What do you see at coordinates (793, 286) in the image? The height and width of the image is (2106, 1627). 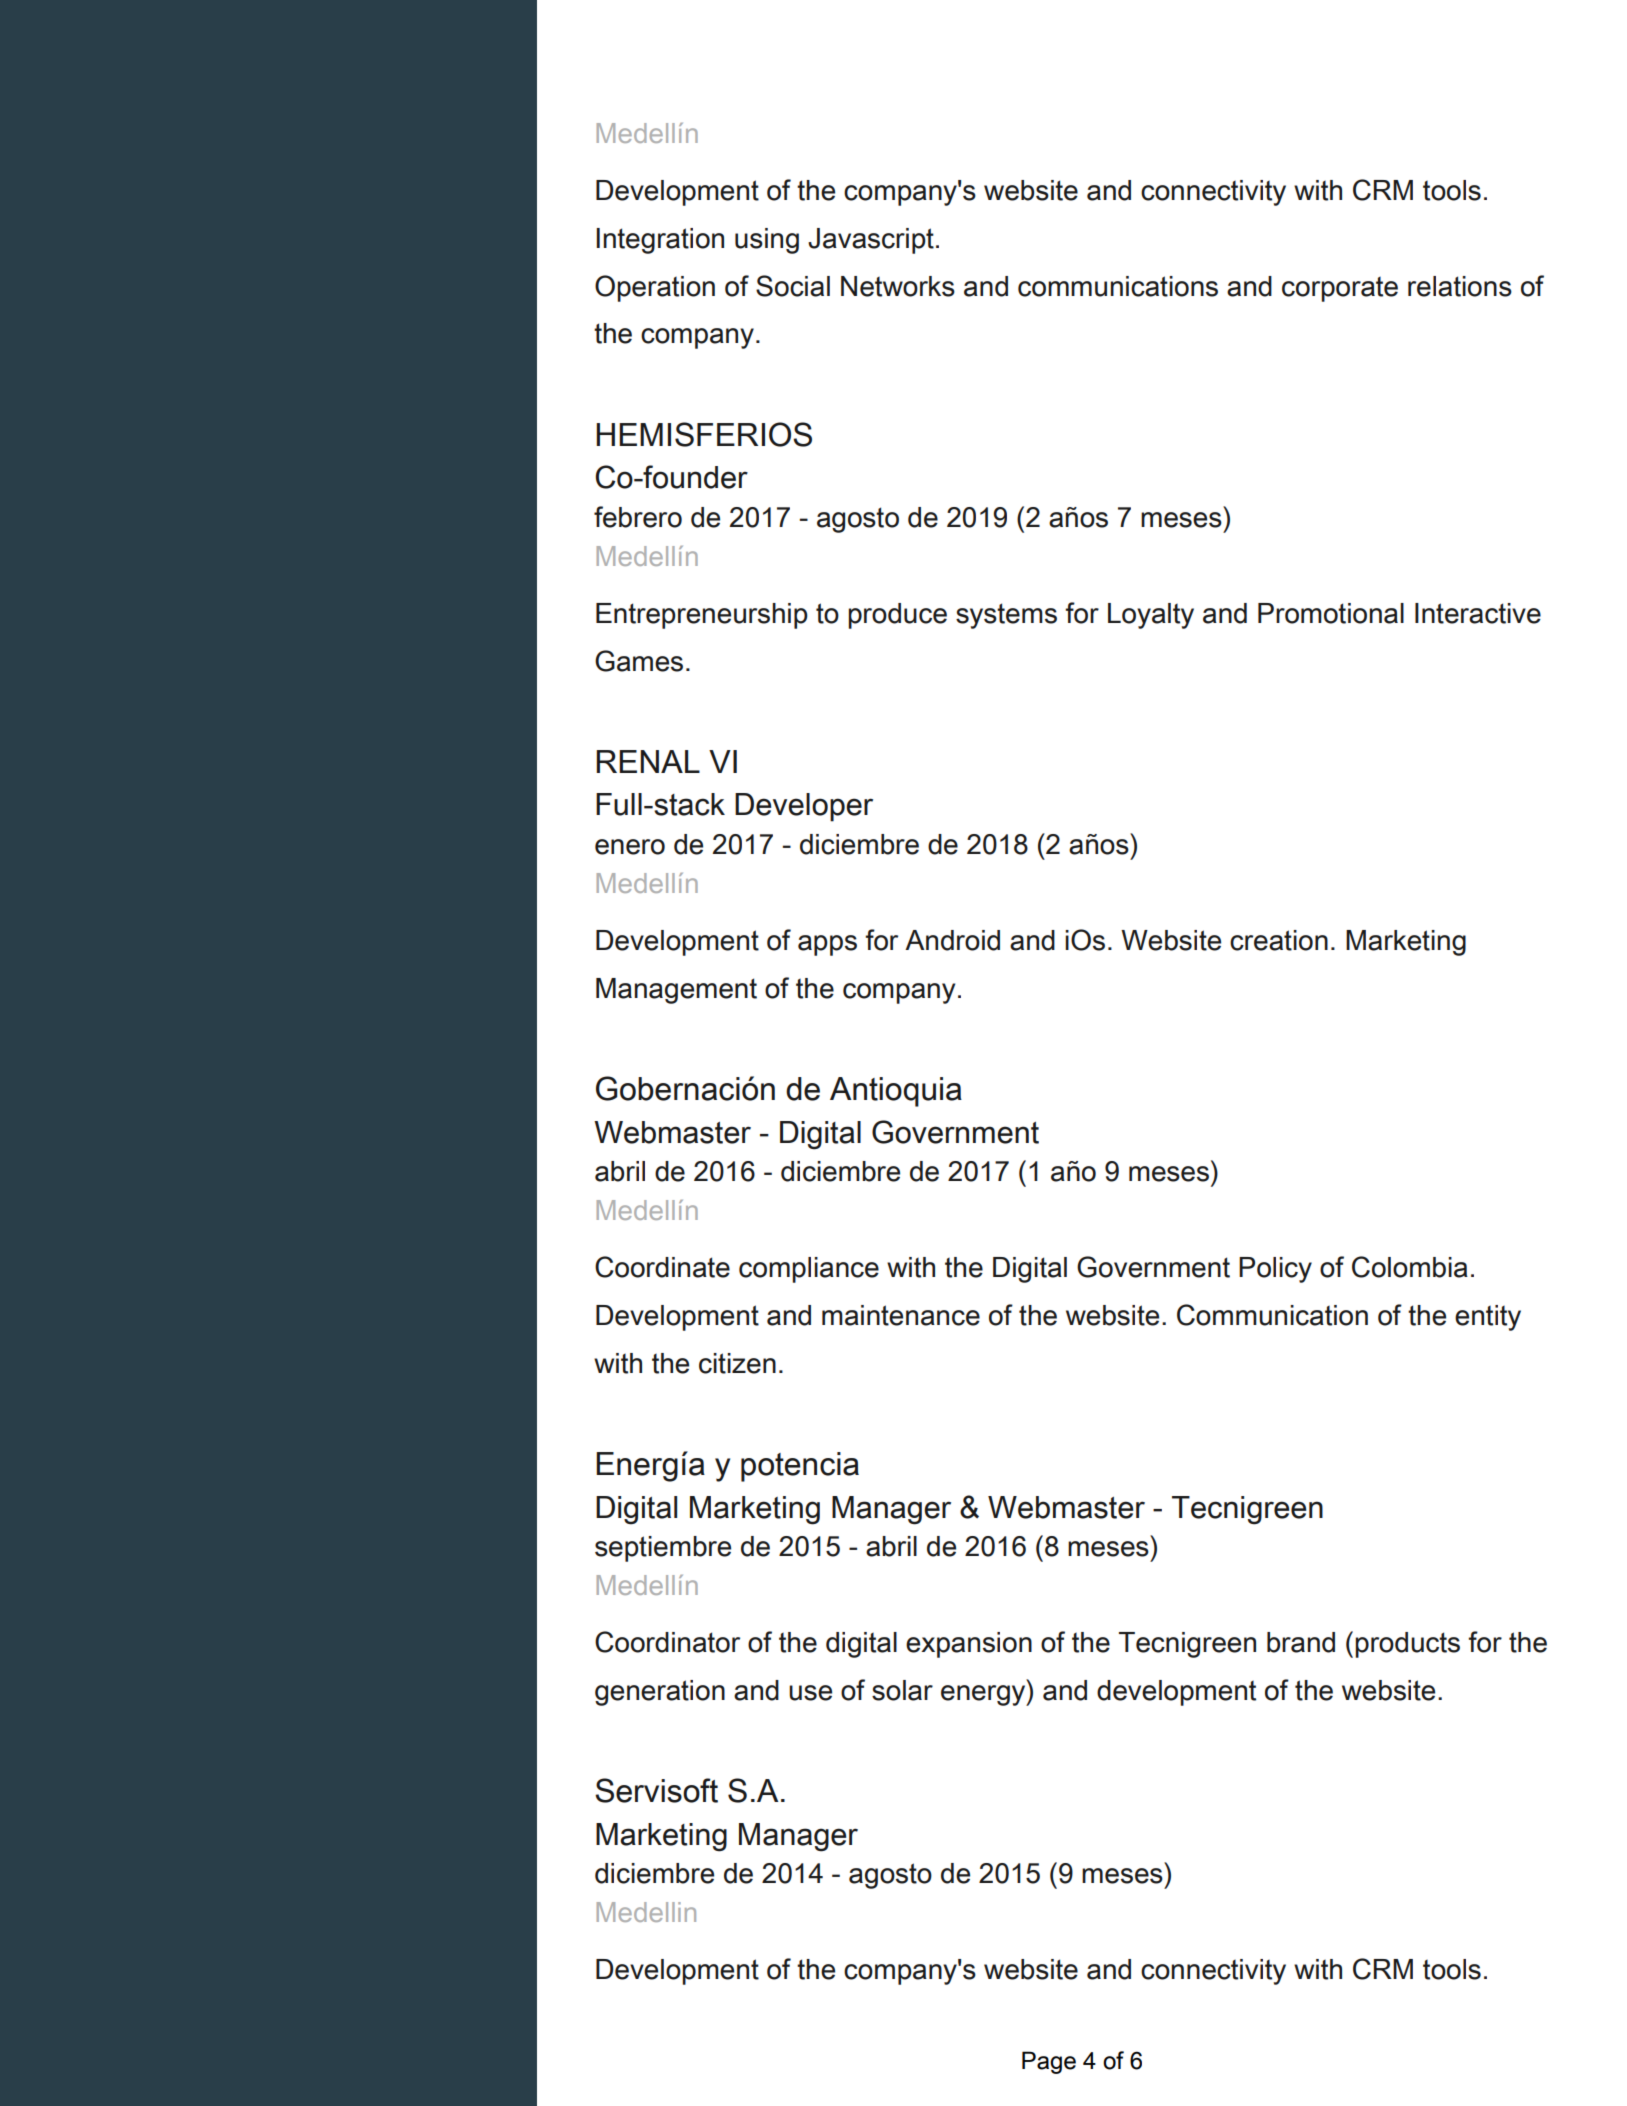 I see `Social` at bounding box center [793, 286].
